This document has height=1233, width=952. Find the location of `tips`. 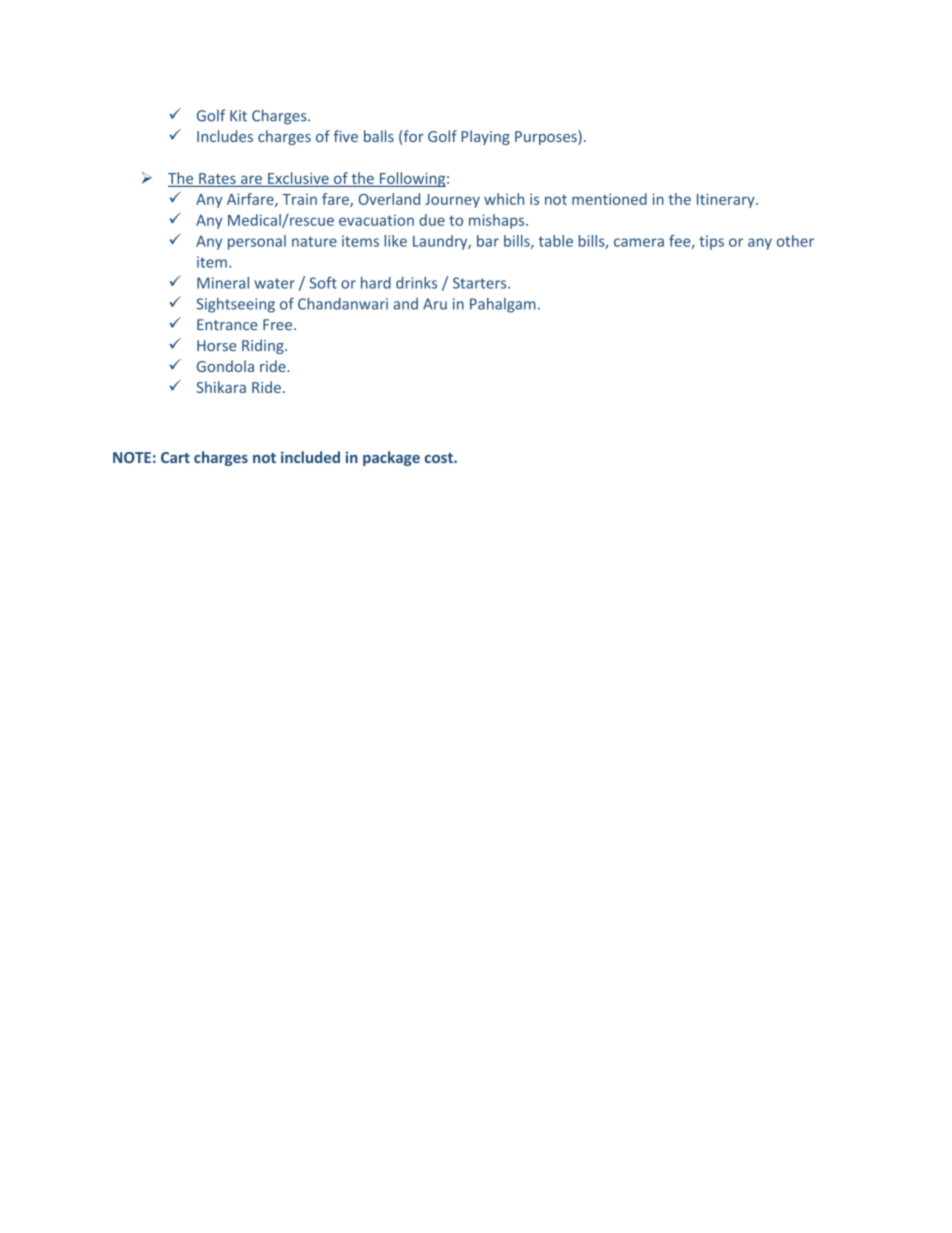

tips is located at coordinates (711, 242).
